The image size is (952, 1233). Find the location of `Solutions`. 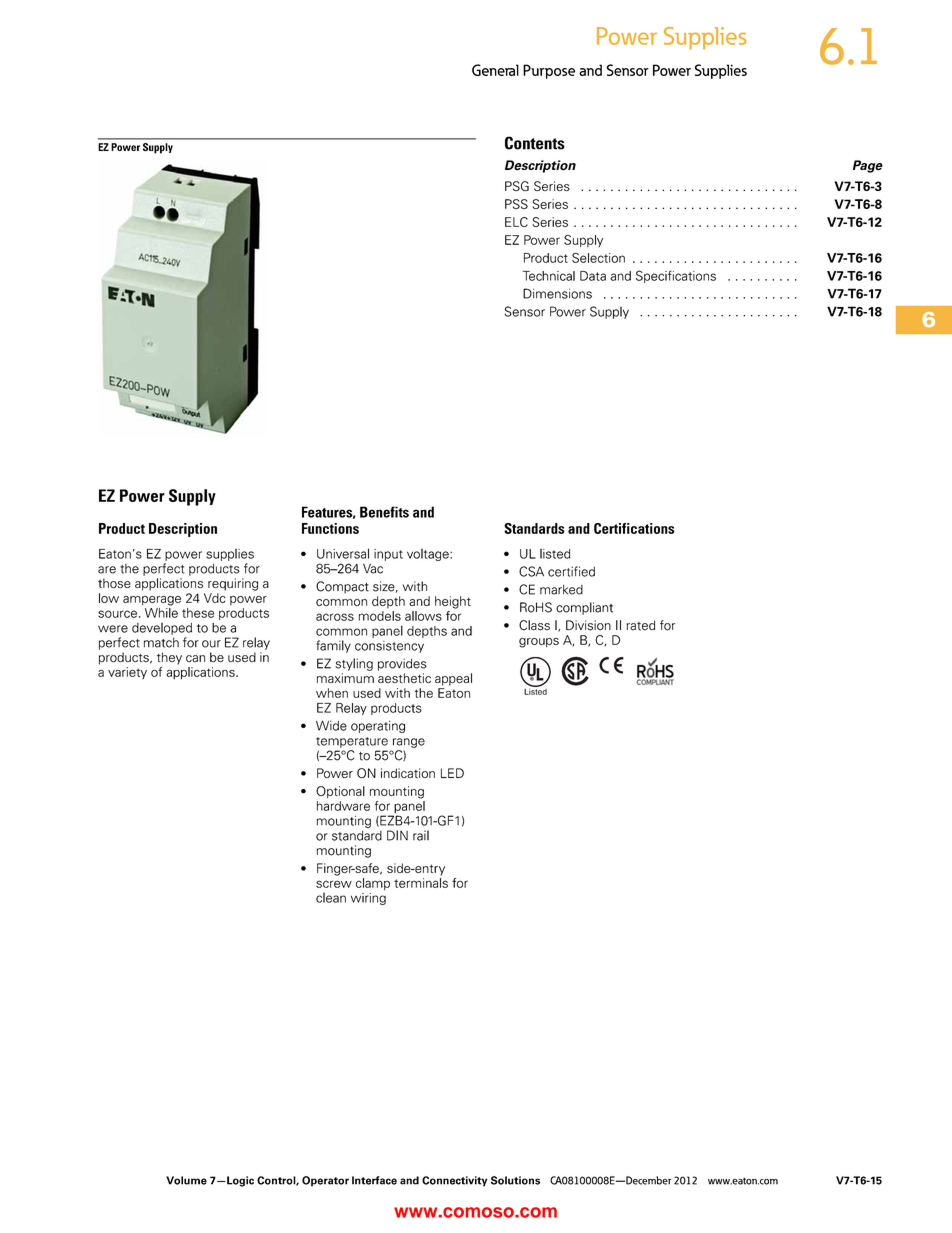

Solutions is located at coordinates (515, 1180).
